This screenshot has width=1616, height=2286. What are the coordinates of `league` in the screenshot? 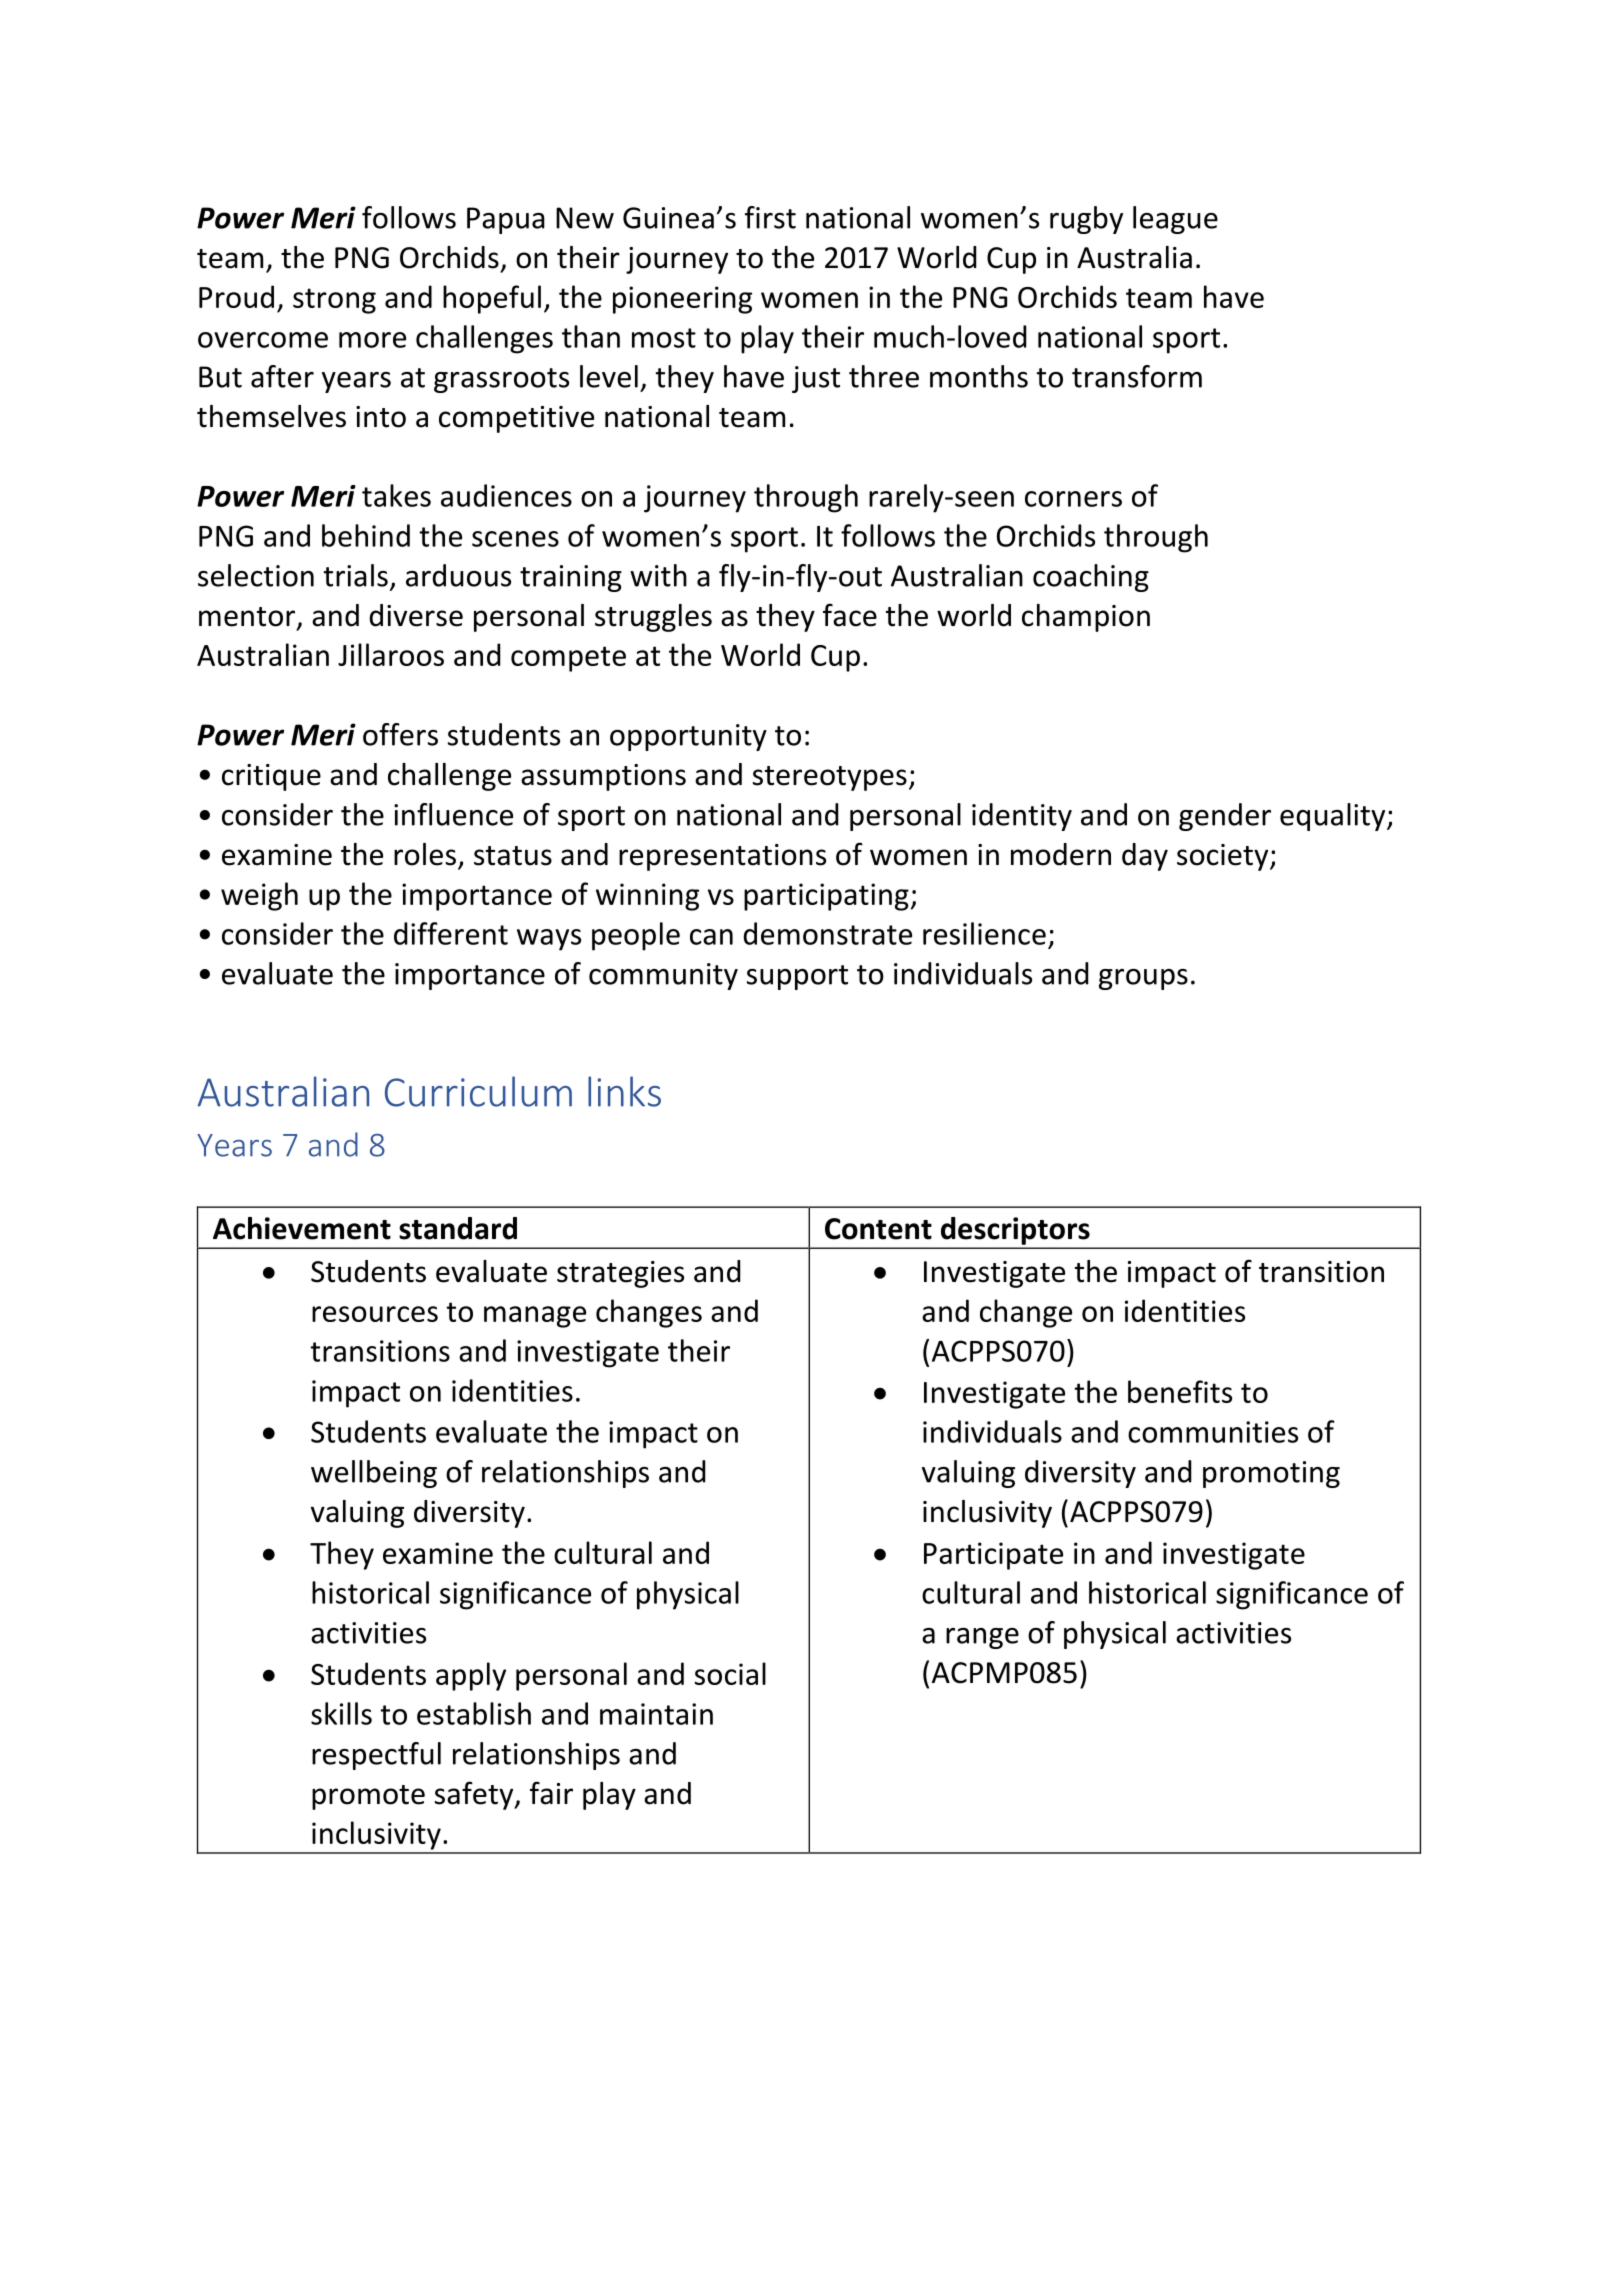 It's located at (1175, 220).
